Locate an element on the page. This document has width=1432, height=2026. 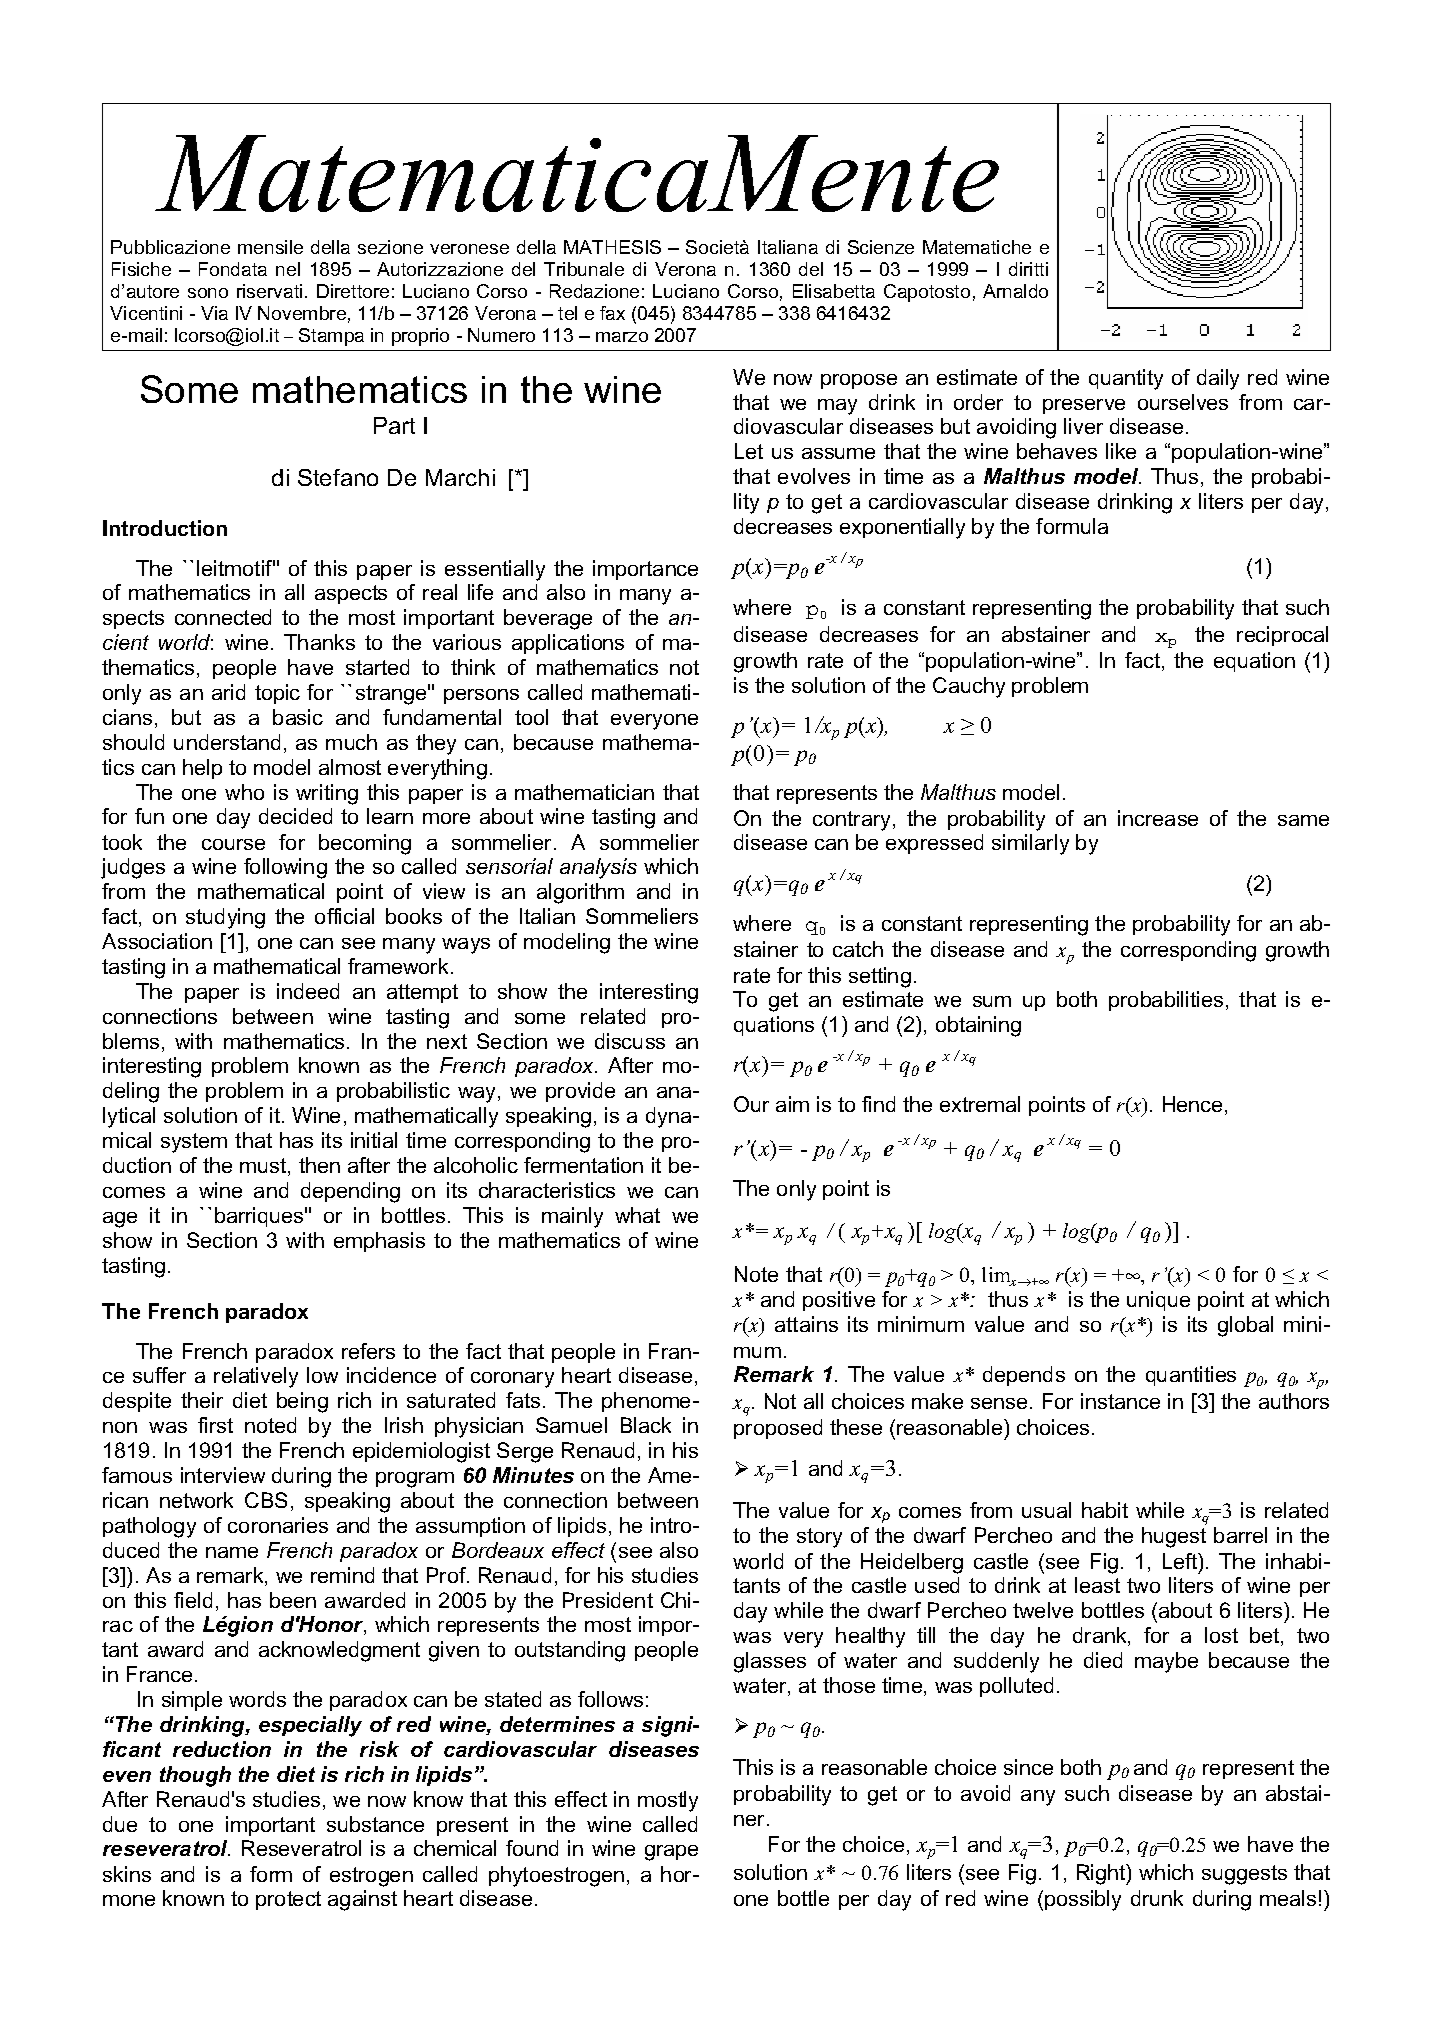
marzo is located at coordinates (622, 337).
